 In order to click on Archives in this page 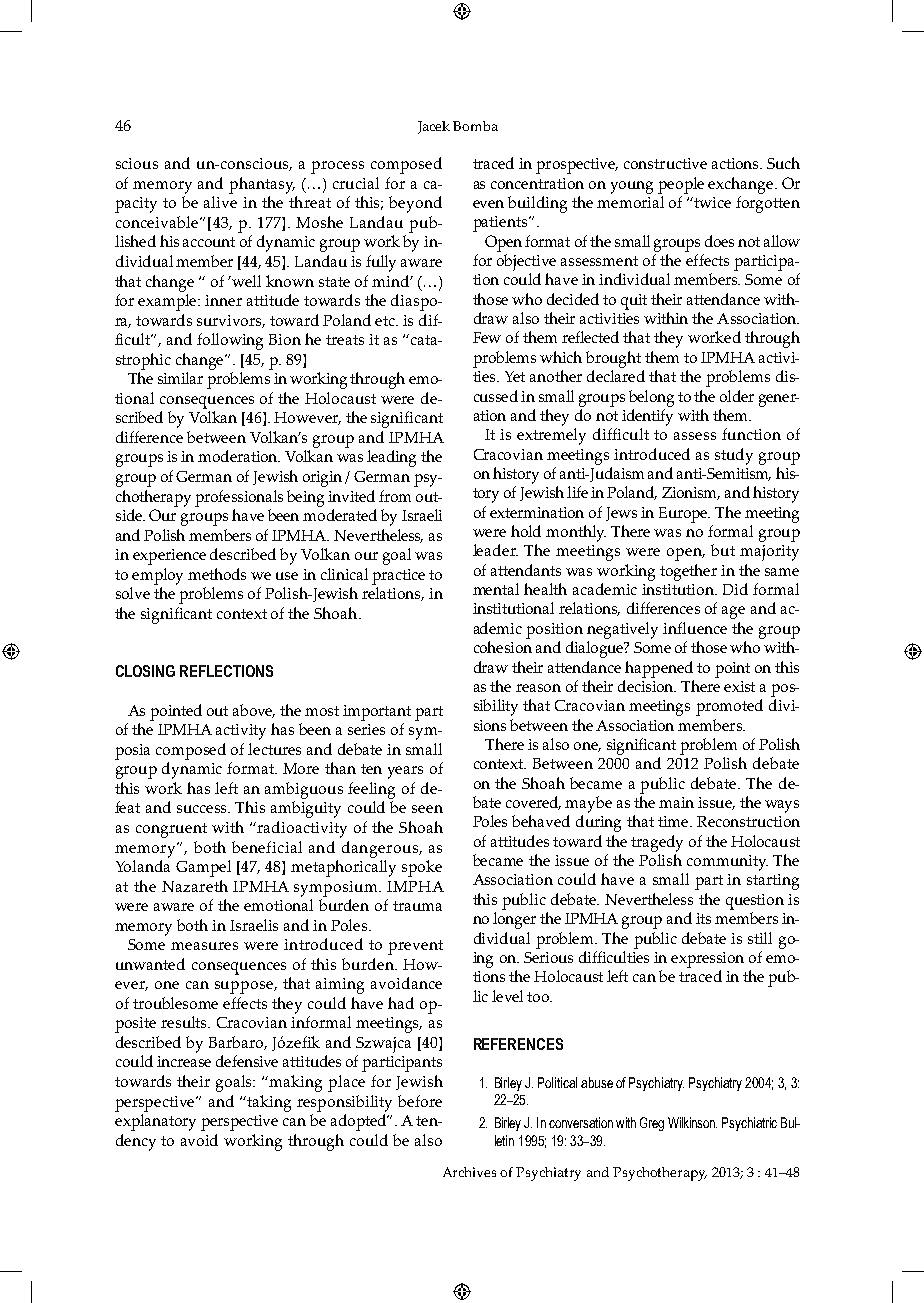, I will do `click(469, 1172)`.
